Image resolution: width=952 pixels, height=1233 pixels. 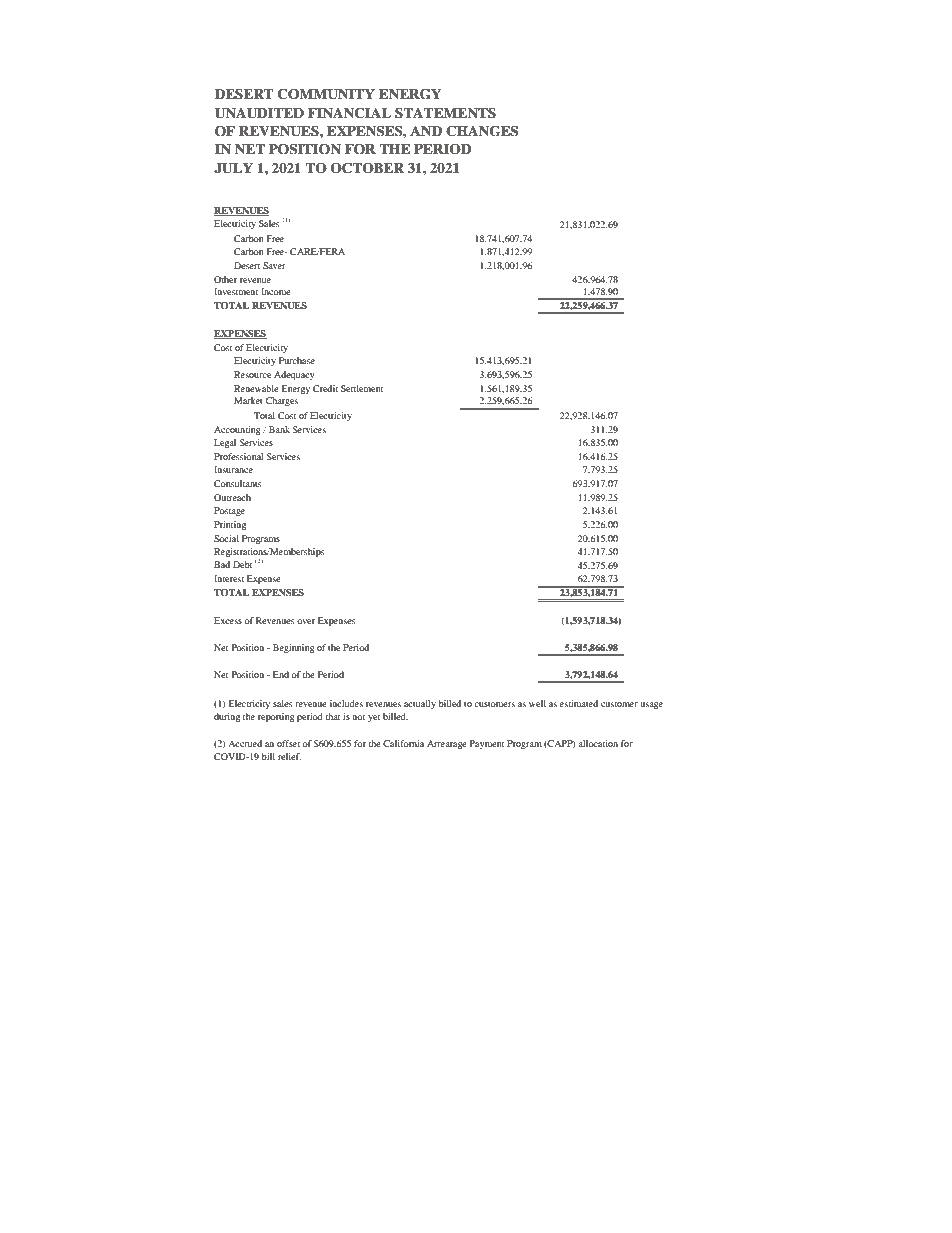 I want to click on offset, so click(x=288, y=743).
